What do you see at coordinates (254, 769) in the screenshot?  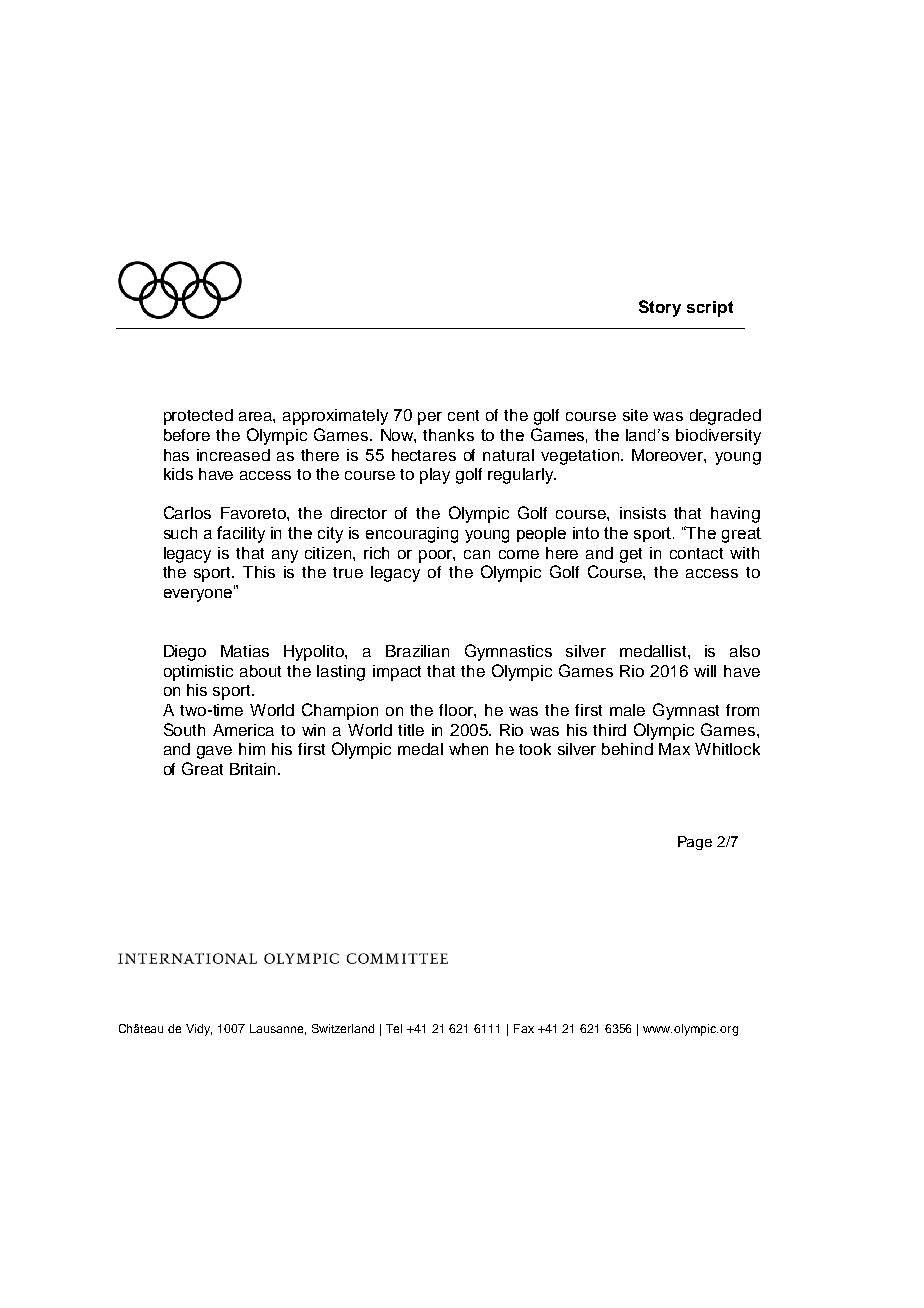 I see `Britain` at bounding box center [254, 769].
